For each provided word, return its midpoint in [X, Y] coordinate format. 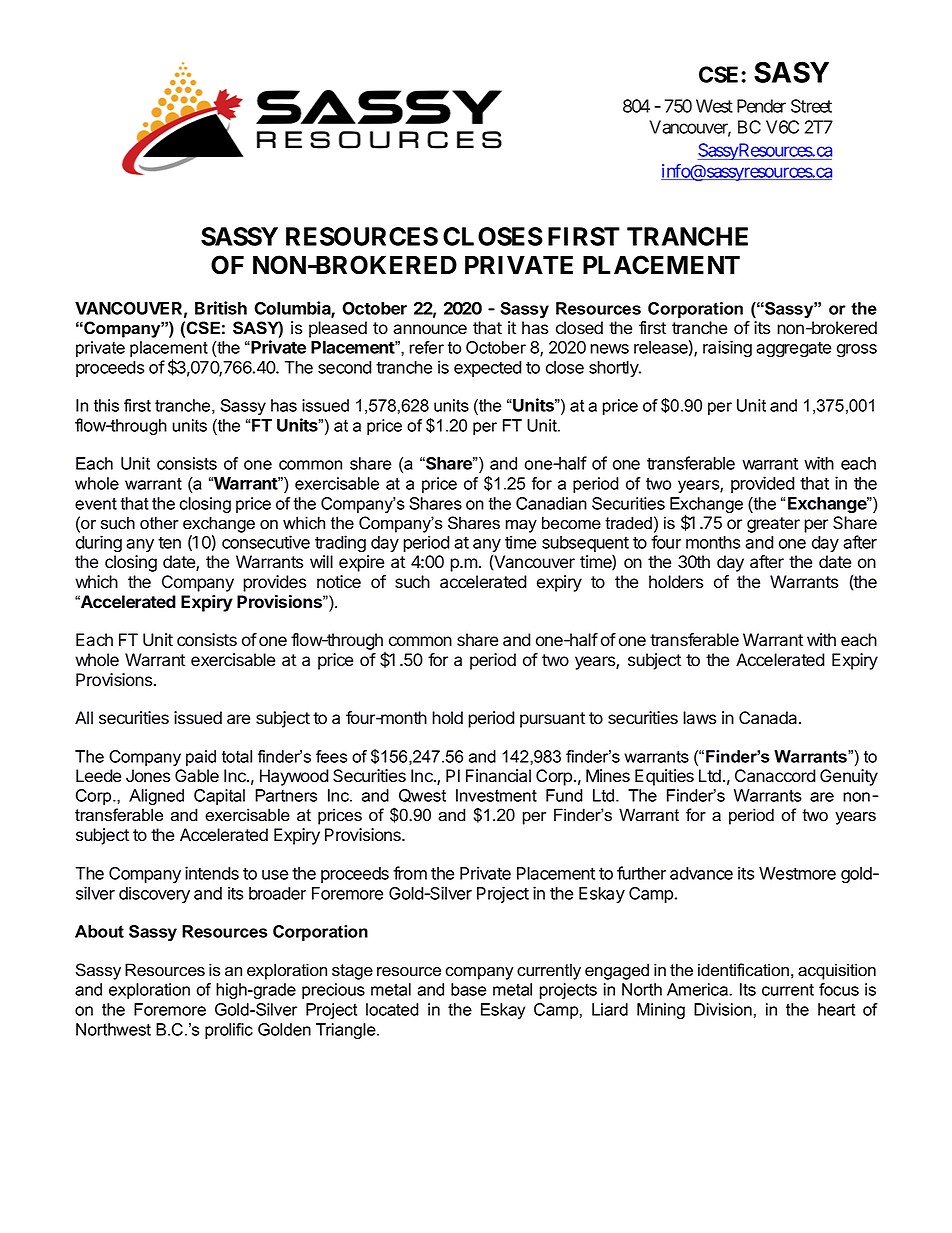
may [521, 526]
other [159, 523]
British [221, 308]
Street [811, 106]
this [106, 405]
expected [488, 369]
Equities [664, 777]
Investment [496, 795]
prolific [229, 1031]
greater [773, 525]
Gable [197, 776]
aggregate [793, 350]
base [469, 989]
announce [430, 329]
